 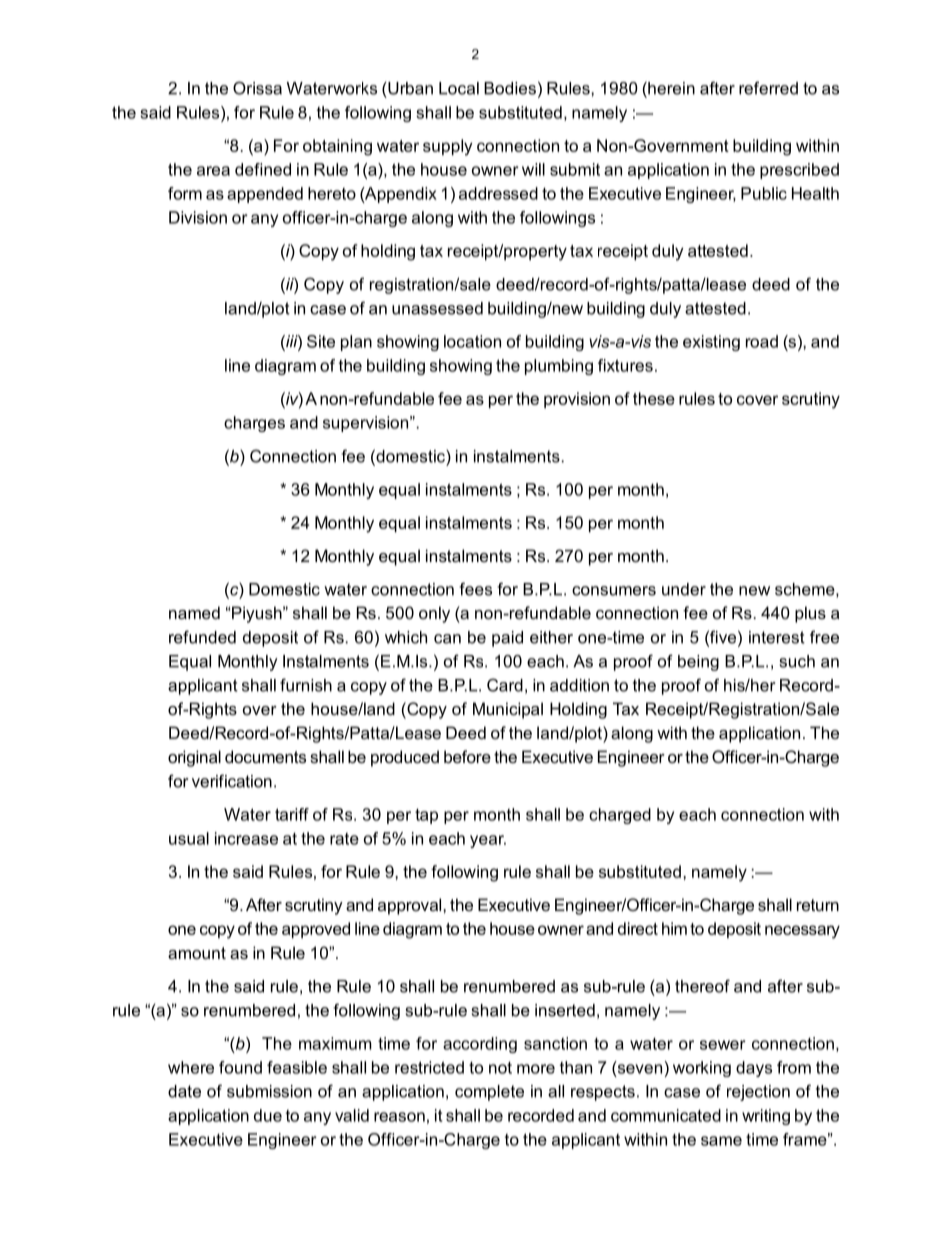 I want to click on defined, so click(x=263, y=169).
